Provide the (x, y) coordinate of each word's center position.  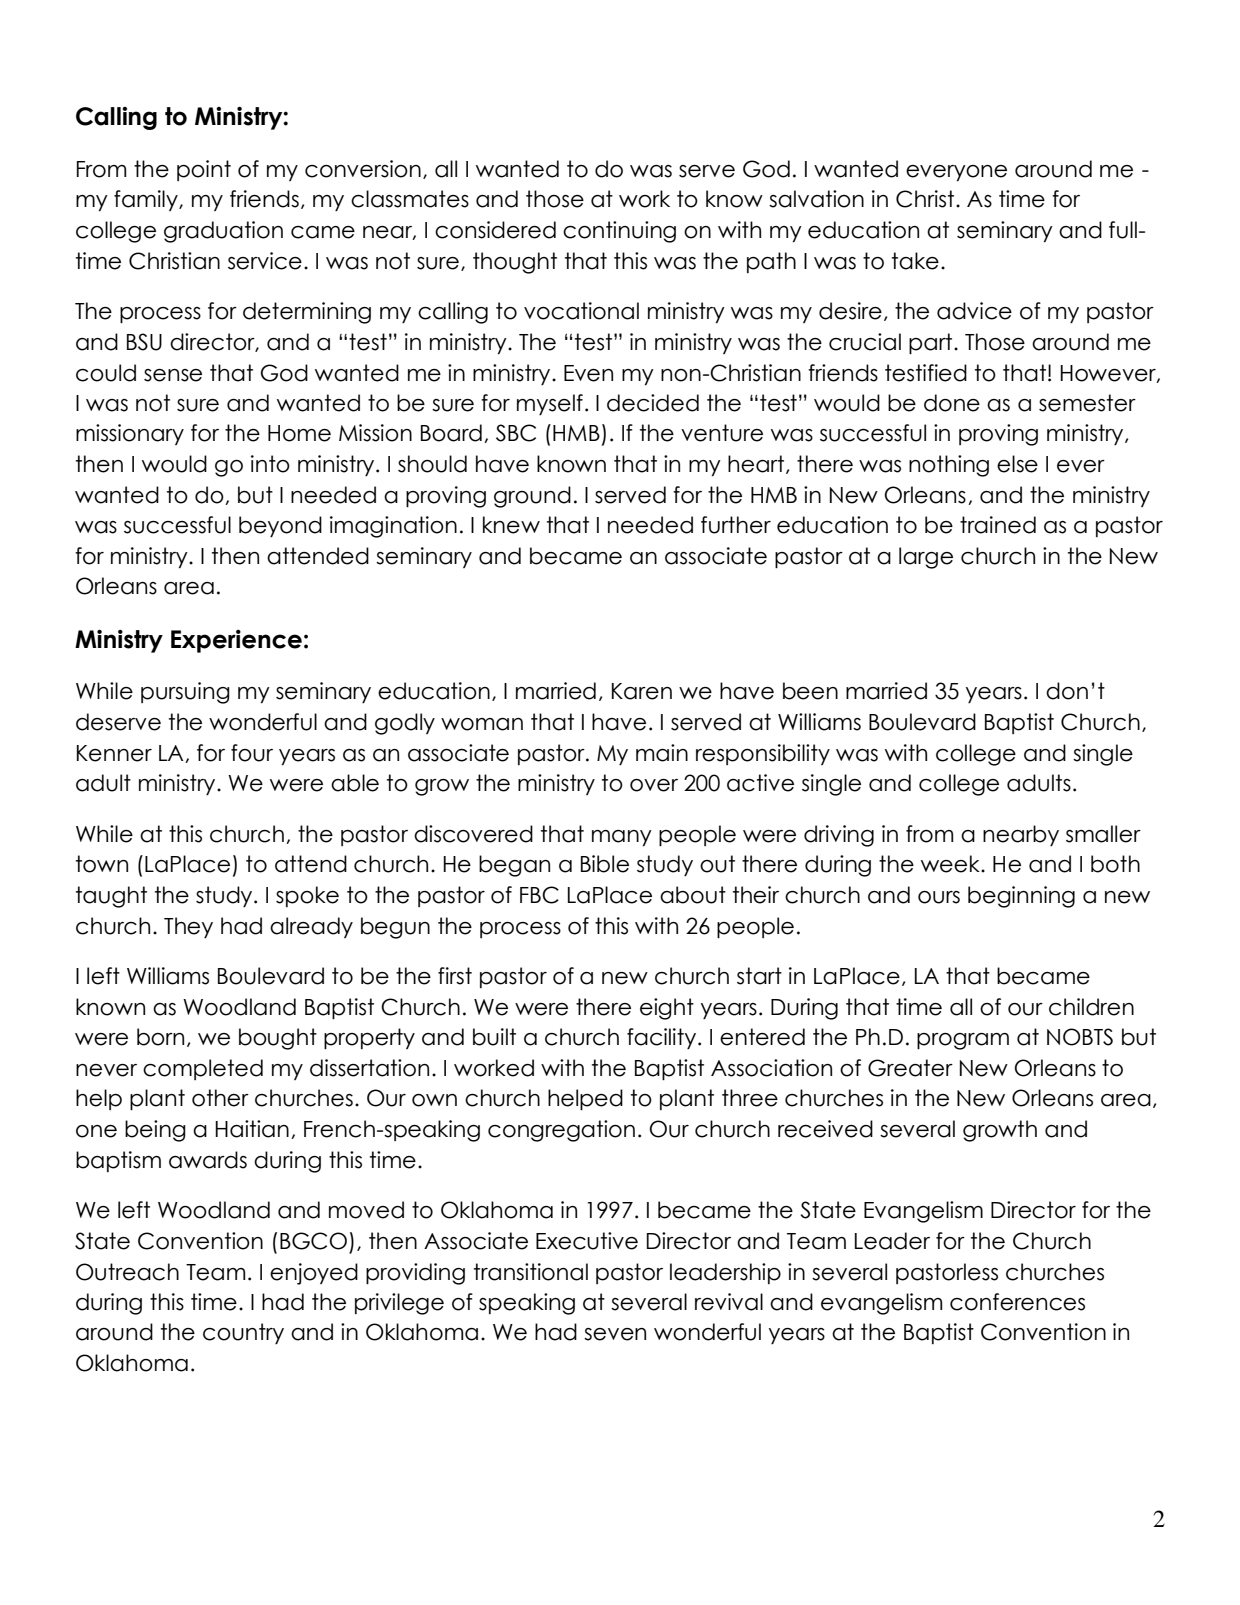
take (915, 261)
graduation (223, 232)
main (662, 753)
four (252, 753)
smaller (1103, 834)
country (243, 1333)
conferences (1017, 1302)
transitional (531, 1272)
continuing (619, 232)
